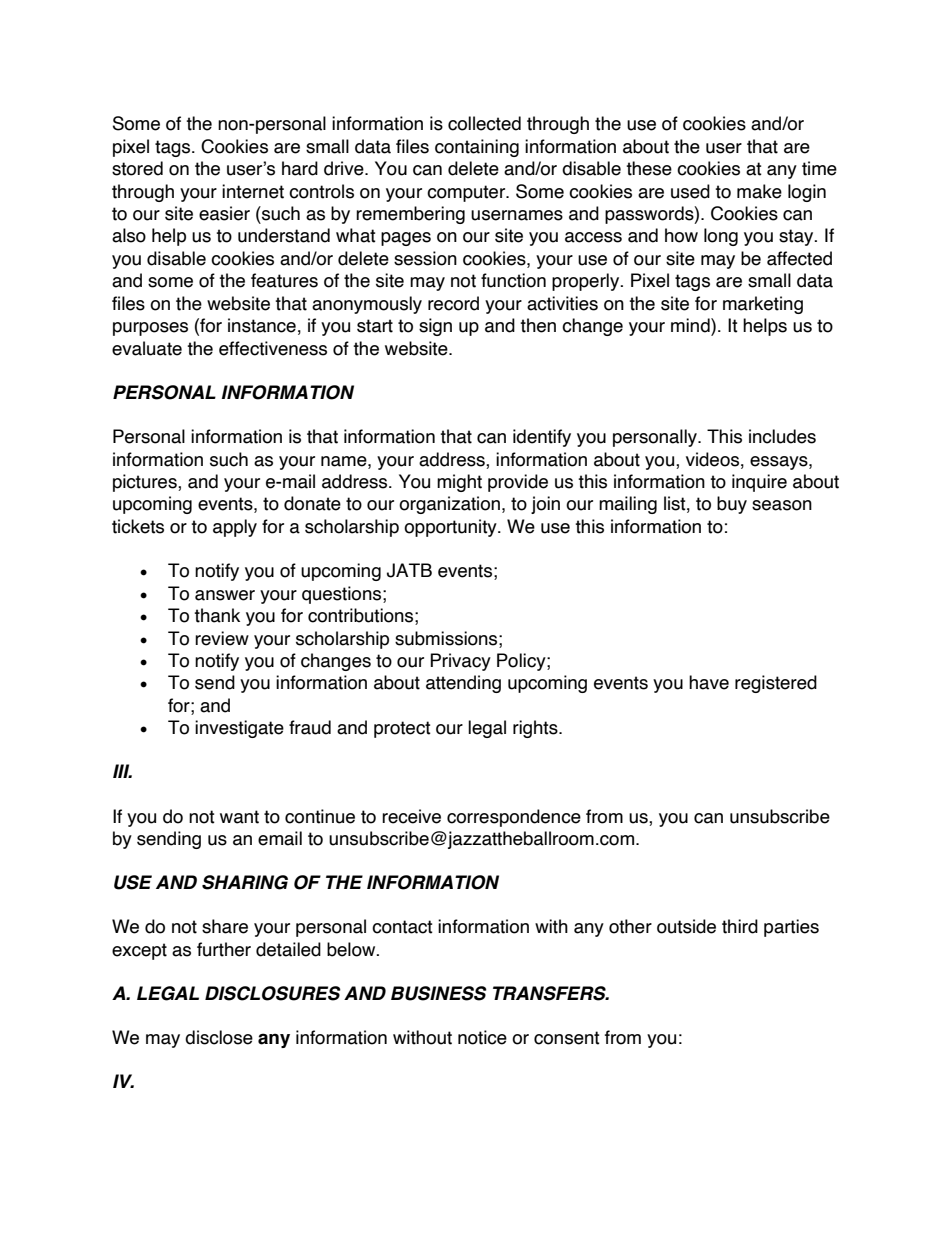 This page has height=1233, width=952. I want to click on opportunity, so click(451, 528).
